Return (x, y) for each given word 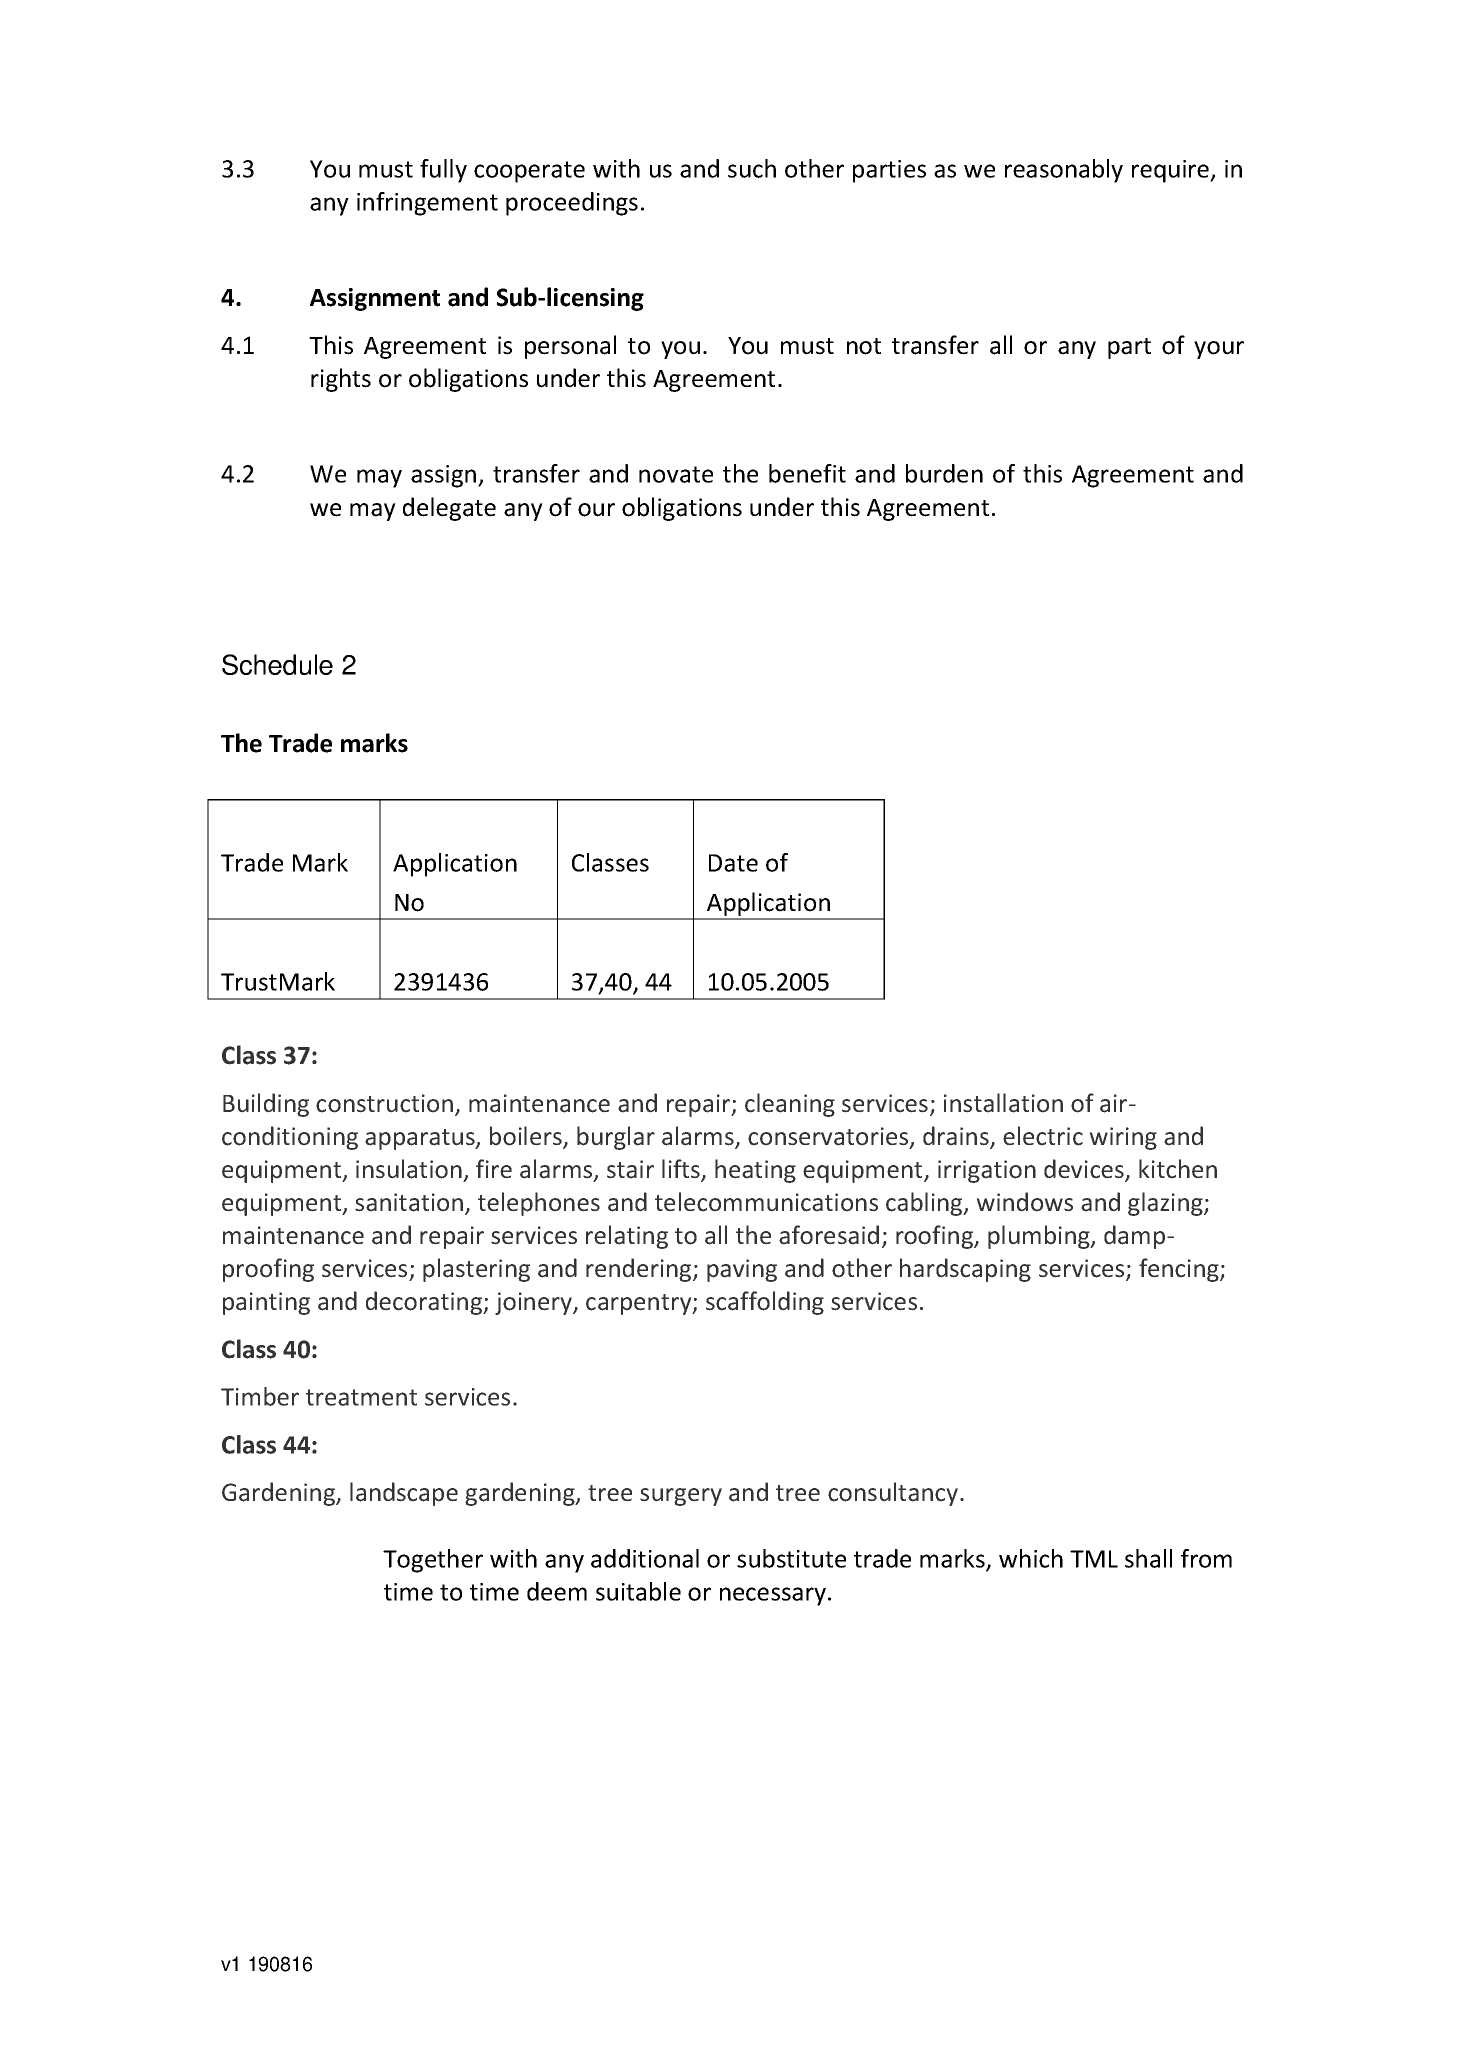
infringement (427, 204)
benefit (807, 473)
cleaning (790, 1105)
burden (944, 473)
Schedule (277, 664)
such (752, 168)
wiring (1123, 1138)
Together (433, 1561)
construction (384, 1103)
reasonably (1064, 171)
